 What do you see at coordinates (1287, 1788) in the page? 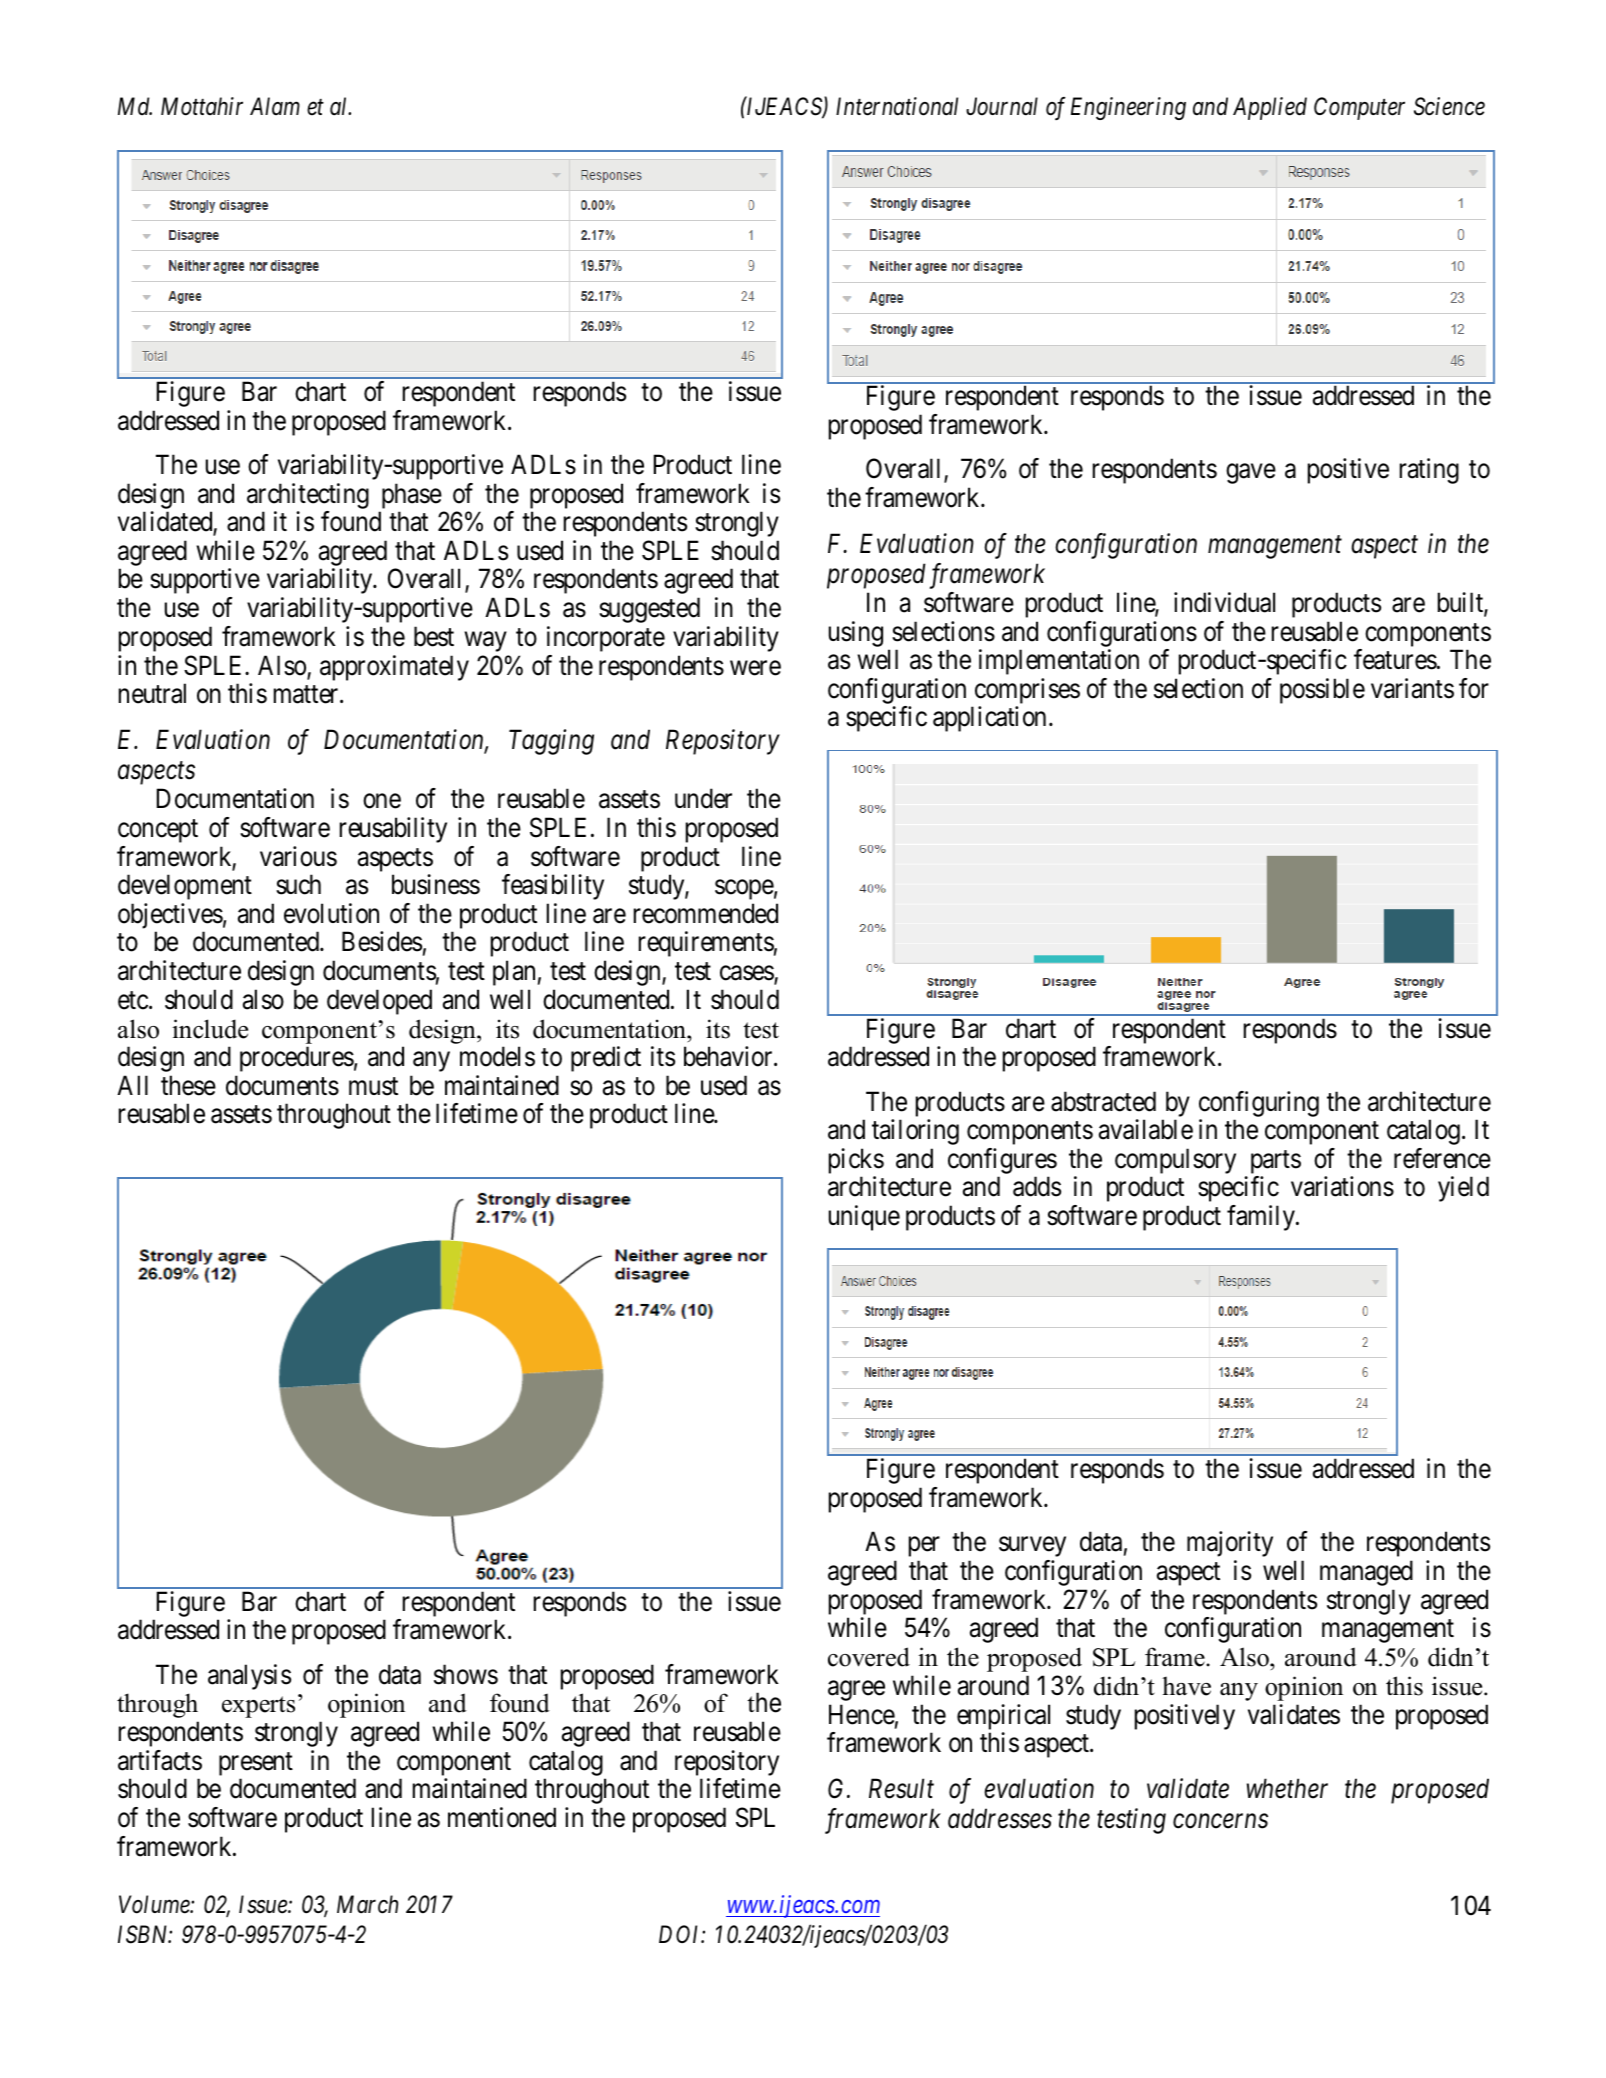
I see `whether` at bounding box center [1287, 1788].
